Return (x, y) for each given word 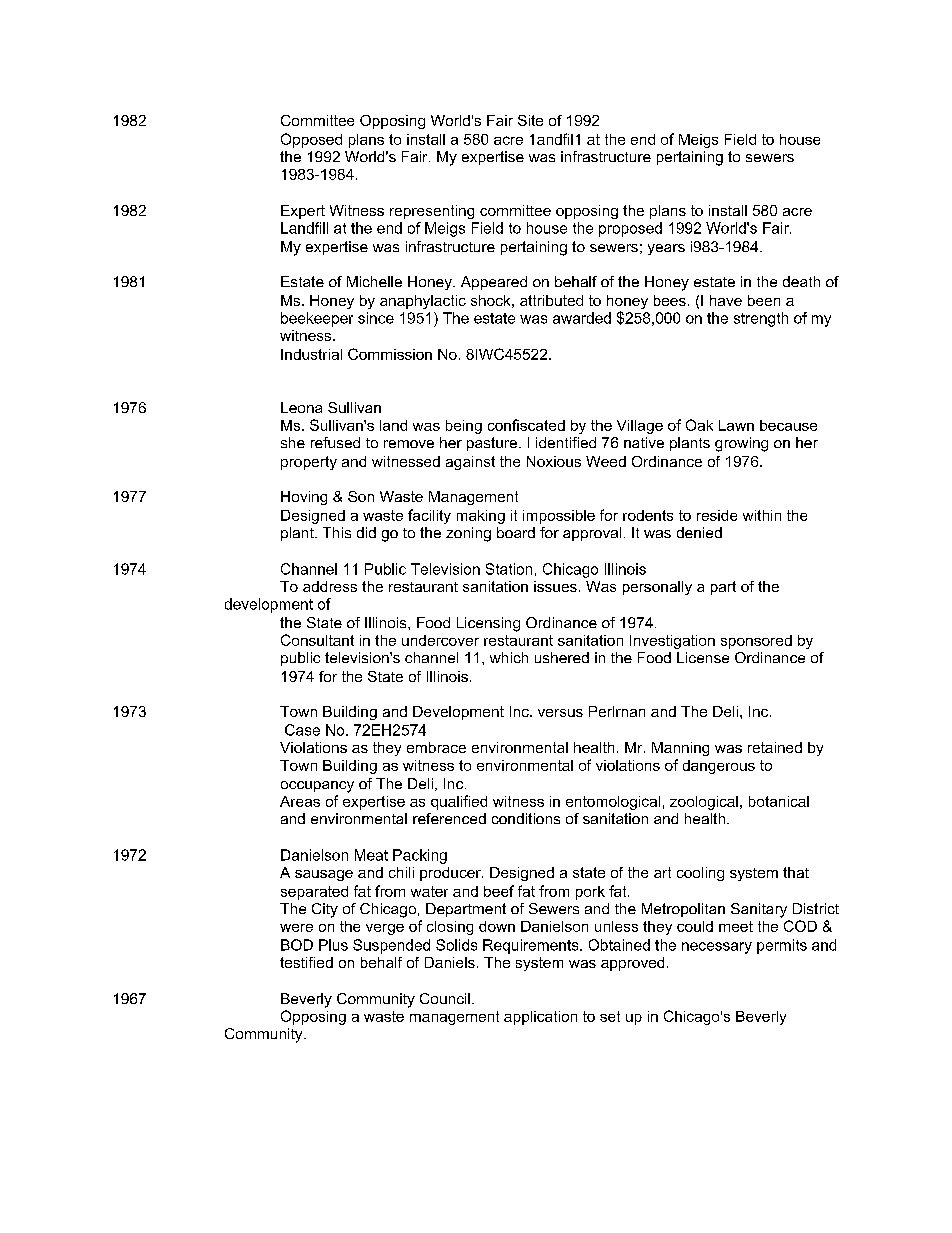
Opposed (311, 140)
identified (566, 442)
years (666, 249)
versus (560, 713)
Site (530, 120)
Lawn (736, 425)
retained (775, 747)
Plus (333, 945)
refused (335, 442)
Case (302, 730)
